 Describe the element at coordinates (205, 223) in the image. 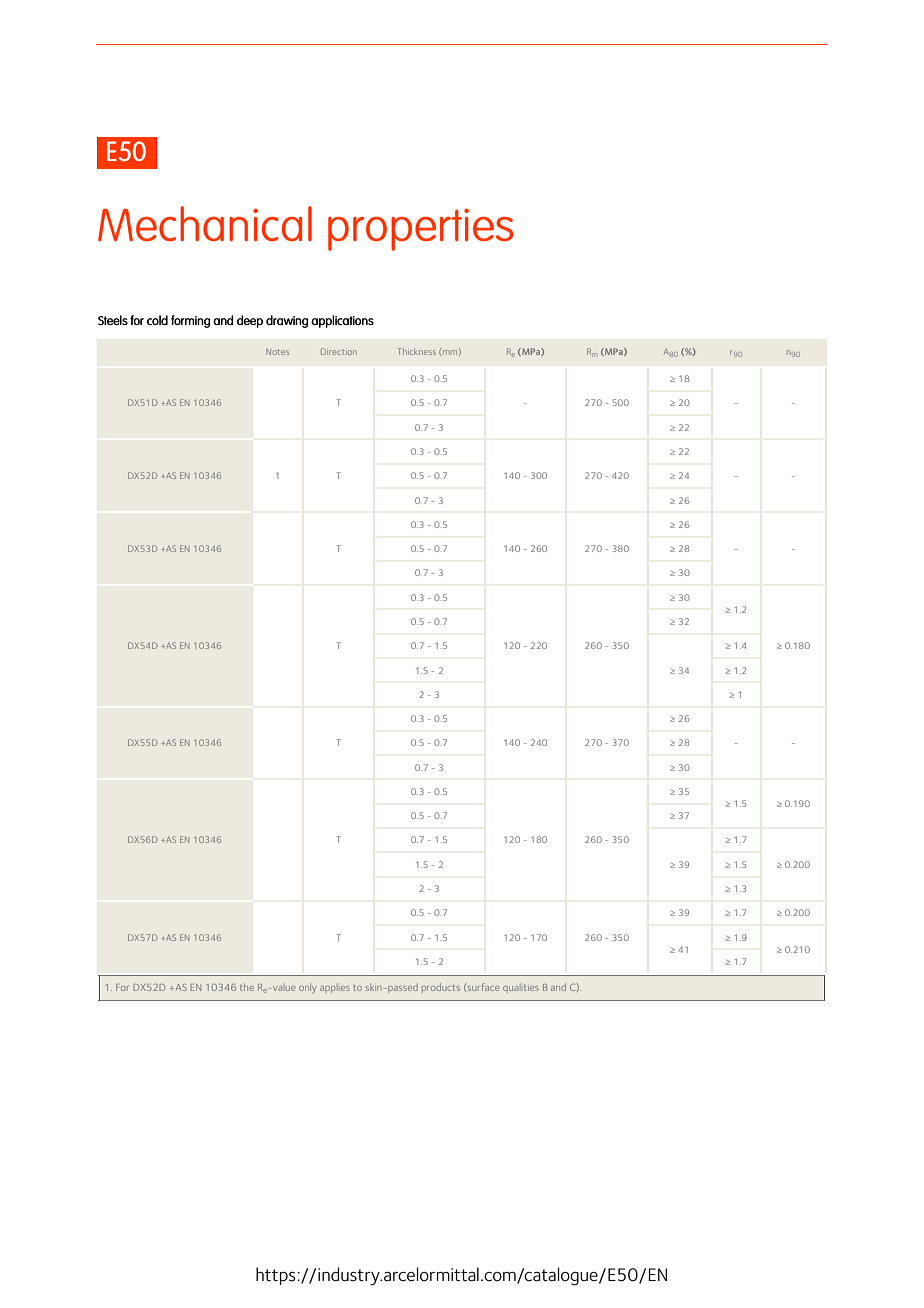

I see `Mechanical` at that location.
